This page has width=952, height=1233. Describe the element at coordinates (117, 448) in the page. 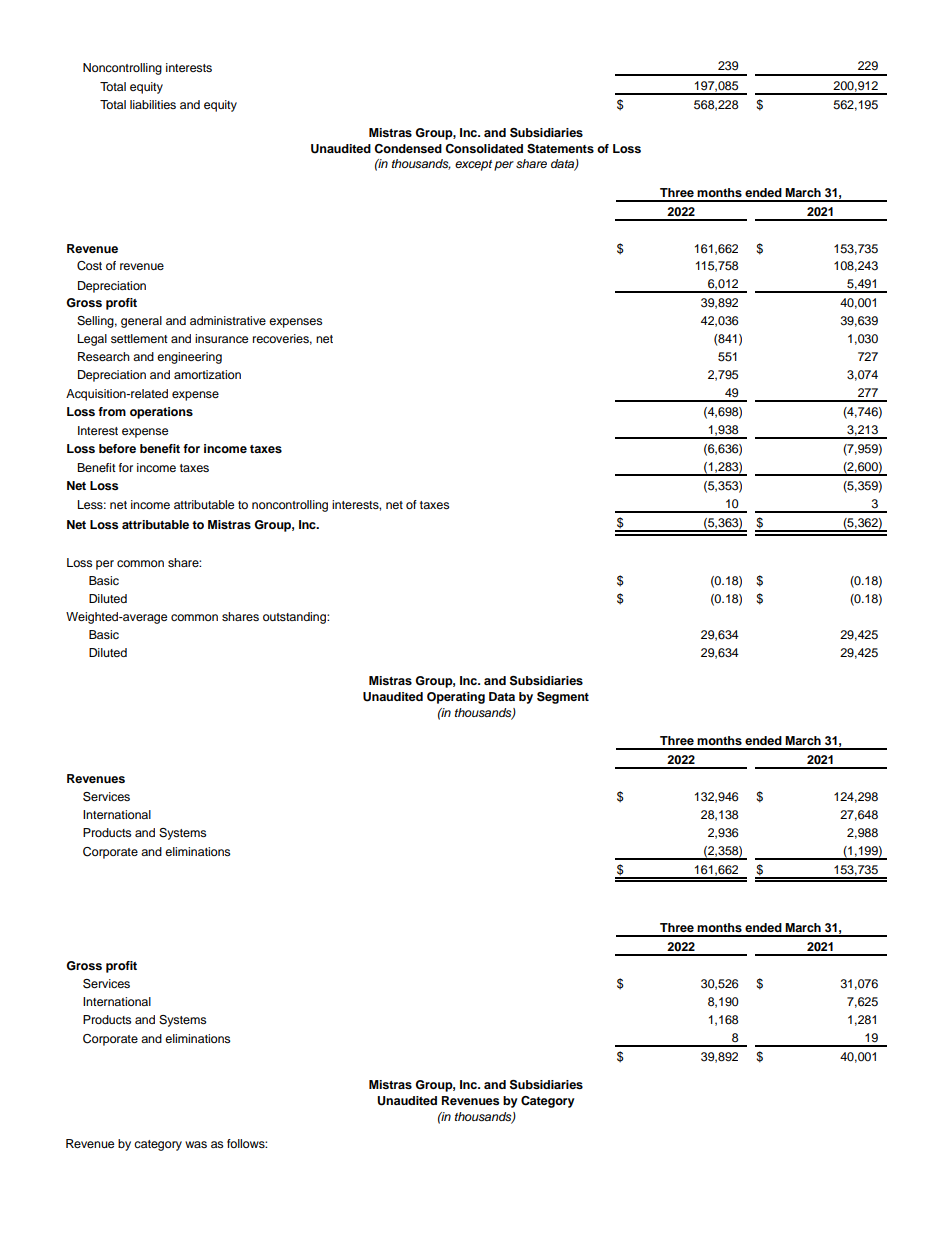

I see `before` at that location.
